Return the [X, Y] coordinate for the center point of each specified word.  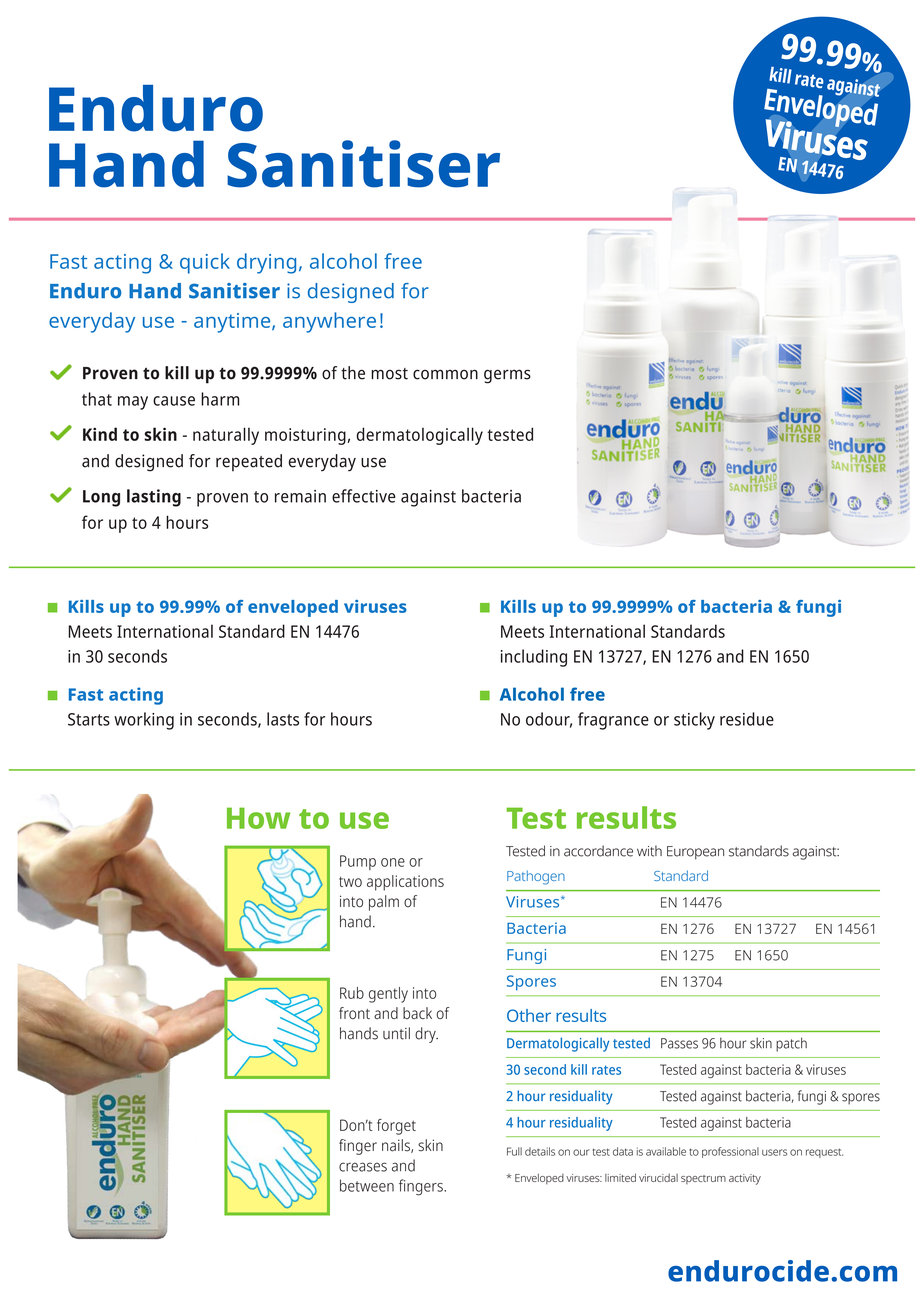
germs [507, 376]
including [534, 658]
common [445, 374]
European [695, 853]
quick [205, 263]
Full [514, 1151]
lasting [154, 498]
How [258, 818]
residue [747, 719]
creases [363, 1167]
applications [405, 883]
